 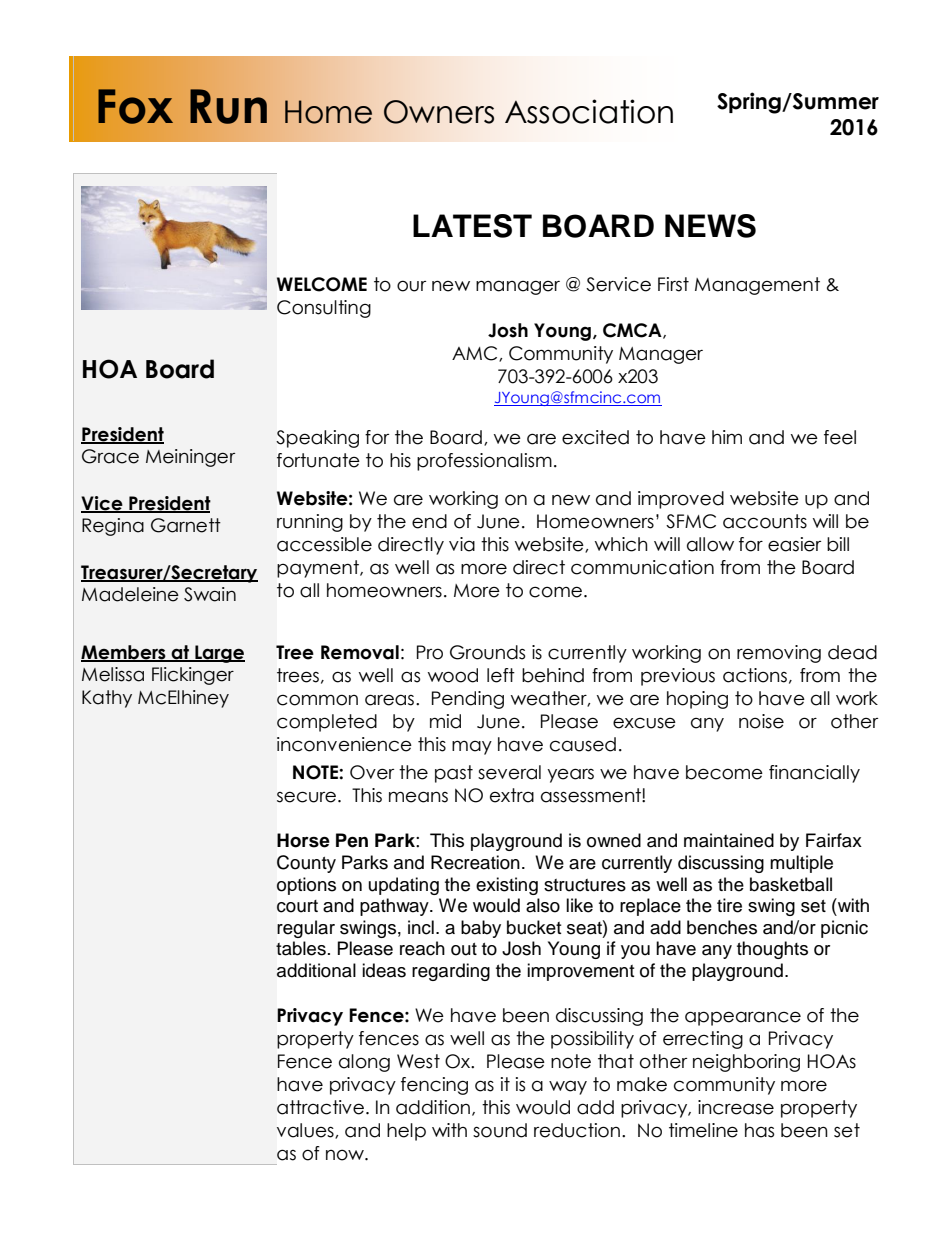 I want to click on secure, so click(x=306, y=797).
